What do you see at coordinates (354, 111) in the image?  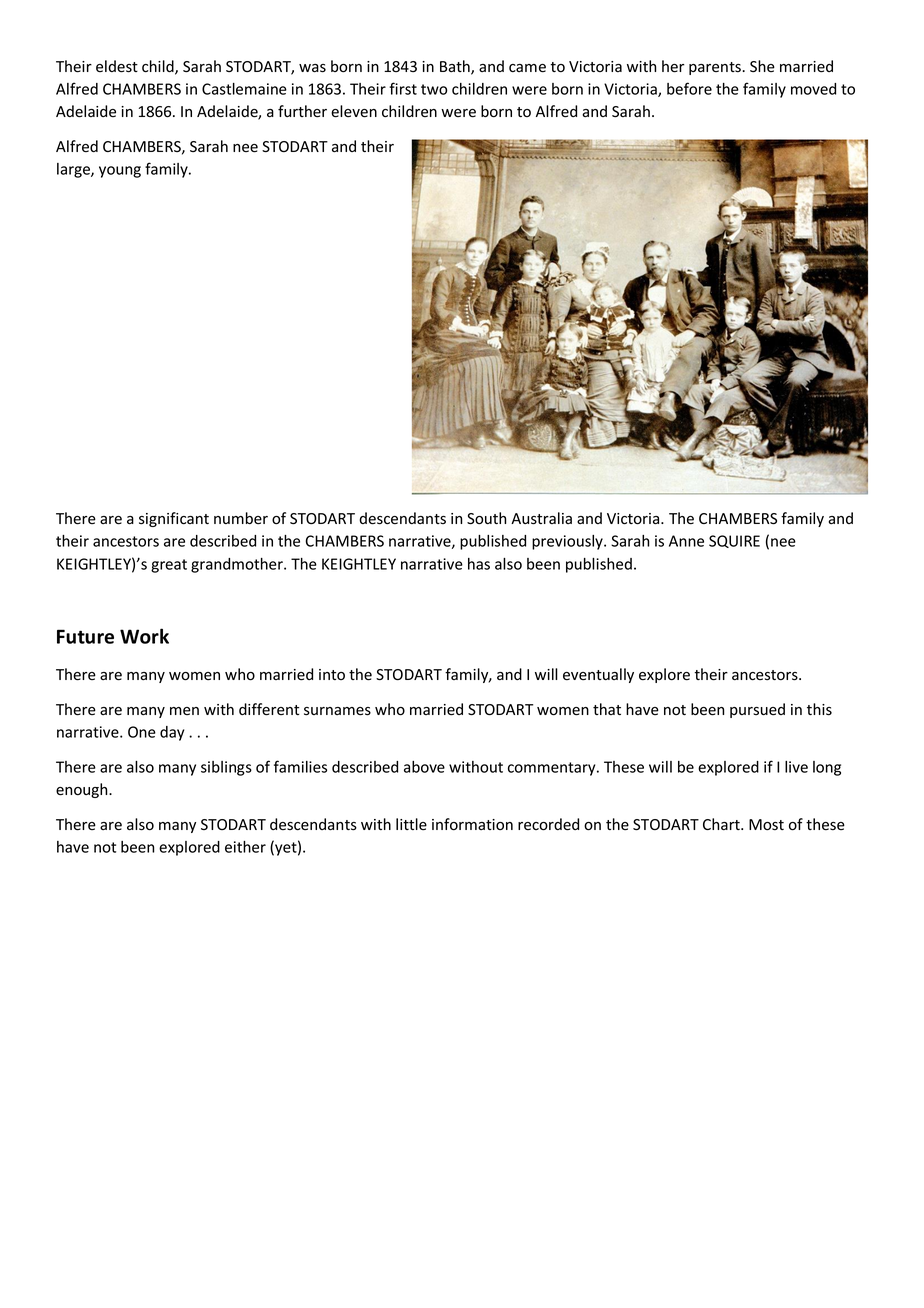 I see `eleven` at bounding box center [354, 111].
